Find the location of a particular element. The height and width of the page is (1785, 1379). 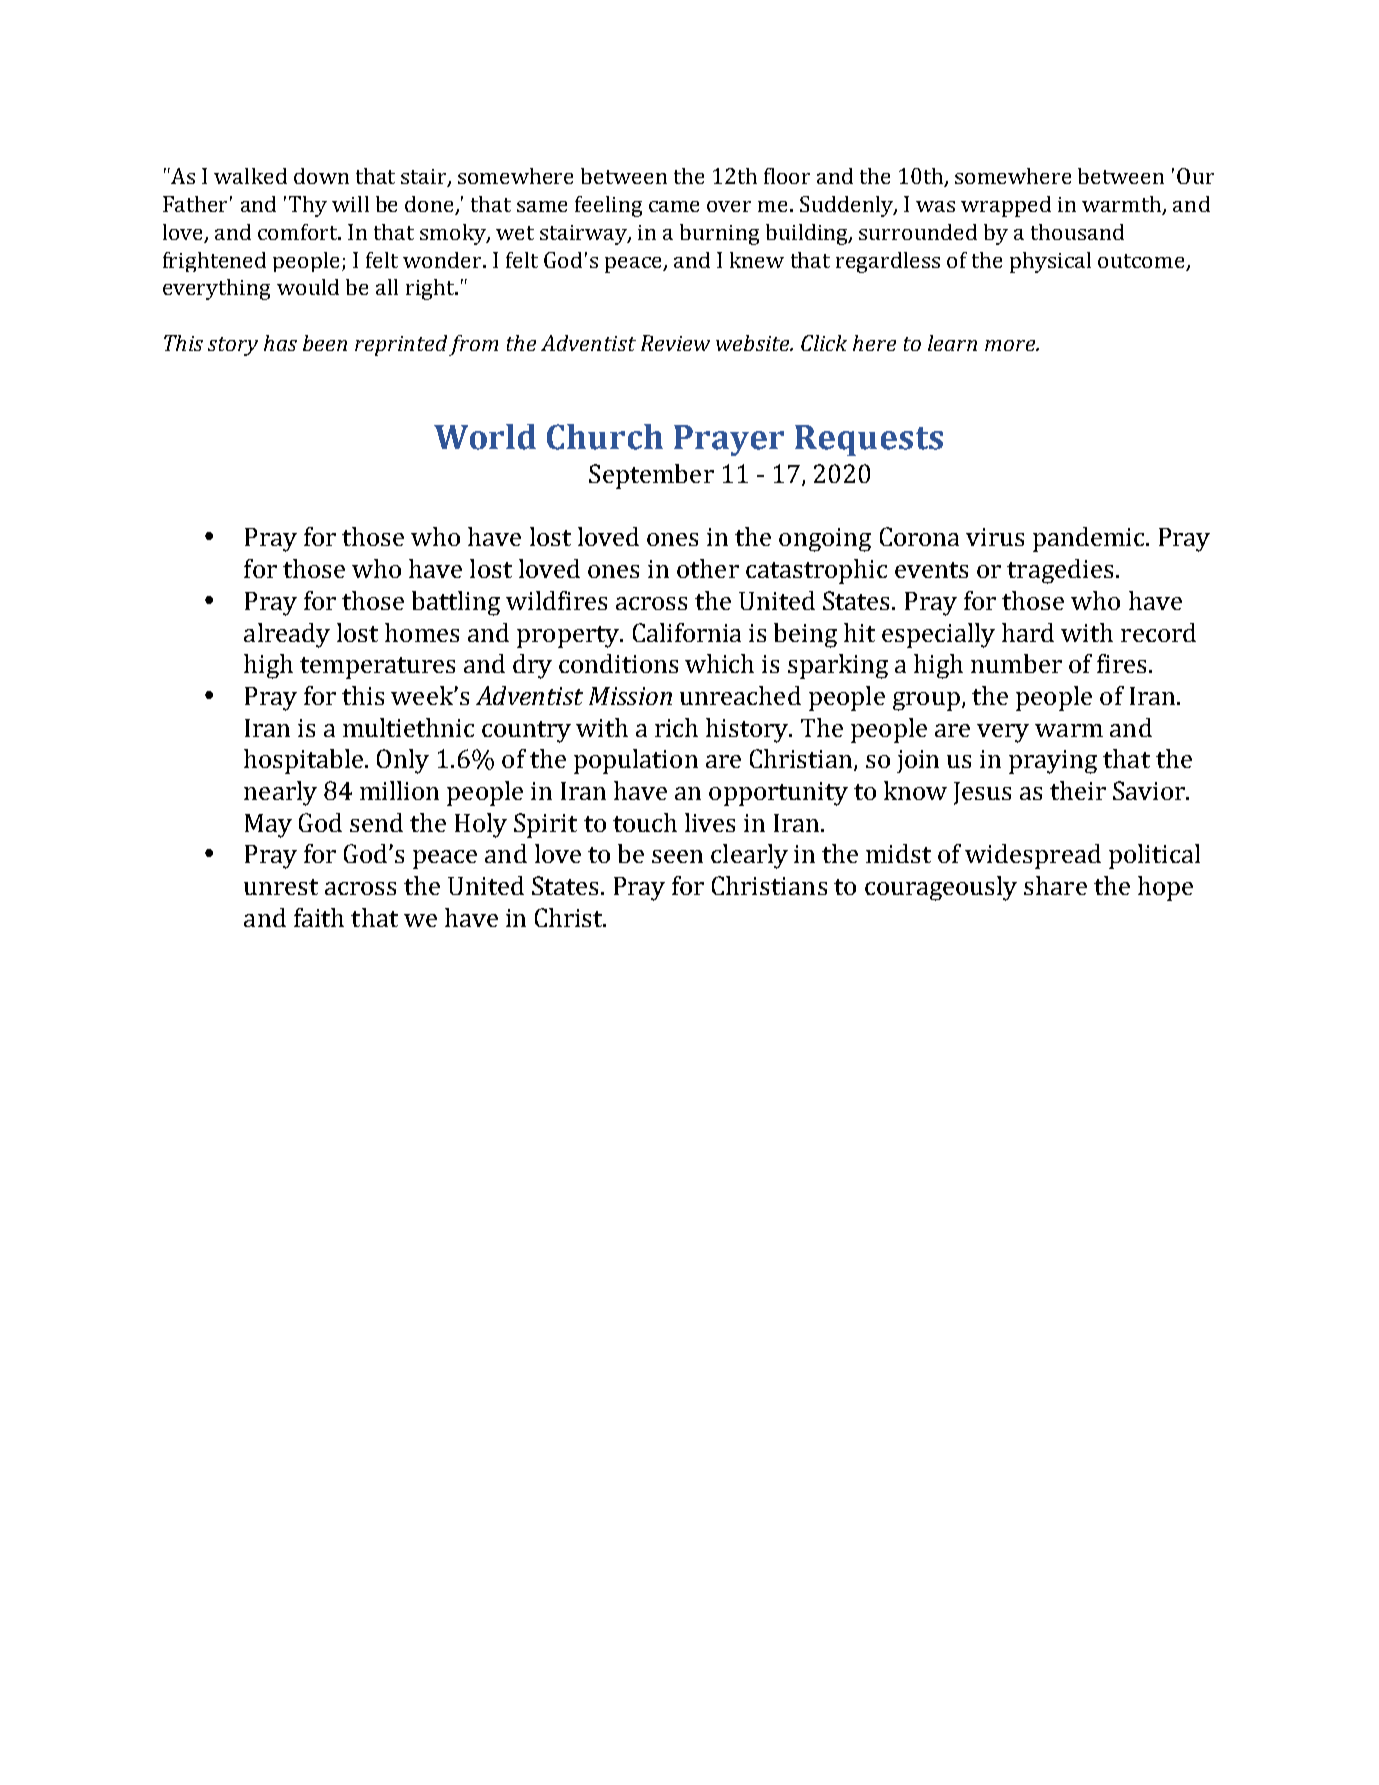

number is located at coordinates (1016, 663).
